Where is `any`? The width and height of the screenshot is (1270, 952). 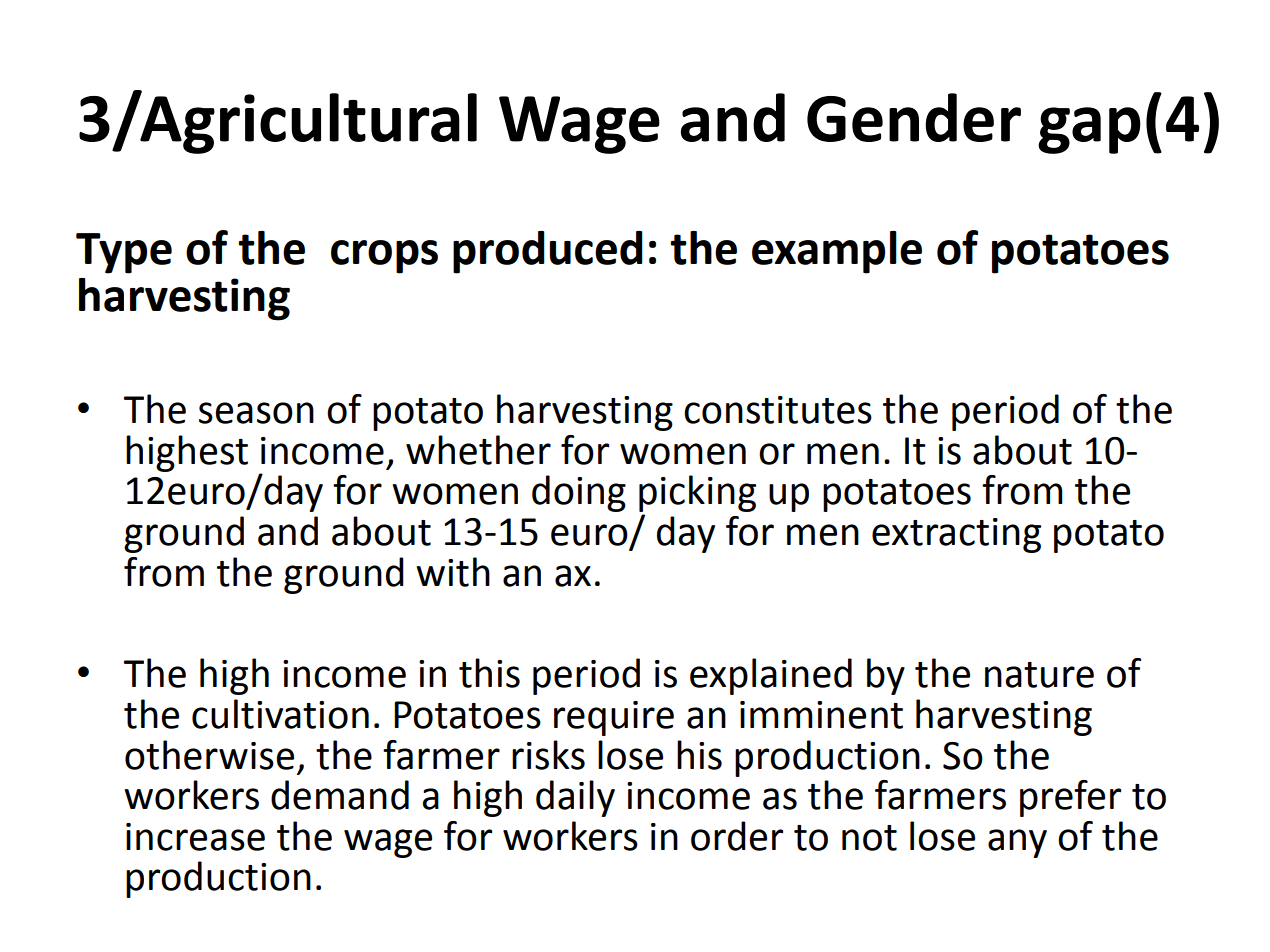
any is located at coordinates (1017, 843).
